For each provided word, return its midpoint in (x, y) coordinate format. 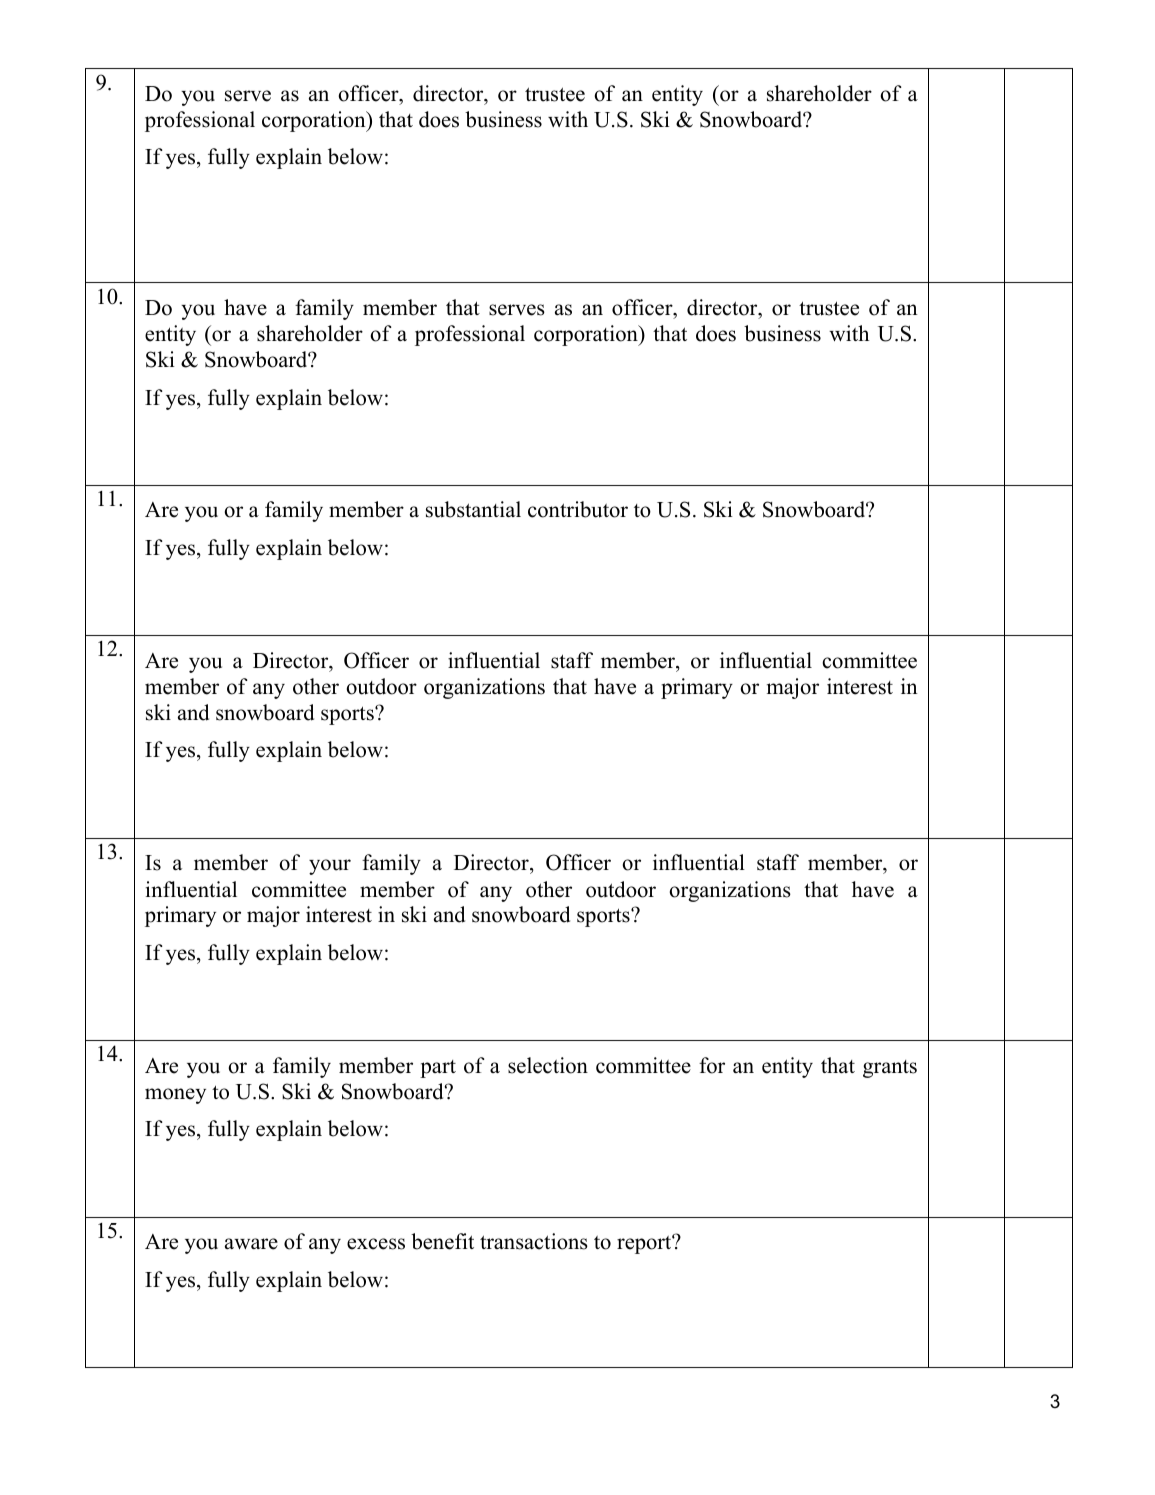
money (175, 1096)
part (438, 1069)
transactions (534, 1241)
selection (548, 1065)
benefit (442, 1241)
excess (376, 1244)
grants (890, 1069)
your (330, 867)
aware (251, 1244)
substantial (473, 509)
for (712, 1065)
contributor (578, 509)
